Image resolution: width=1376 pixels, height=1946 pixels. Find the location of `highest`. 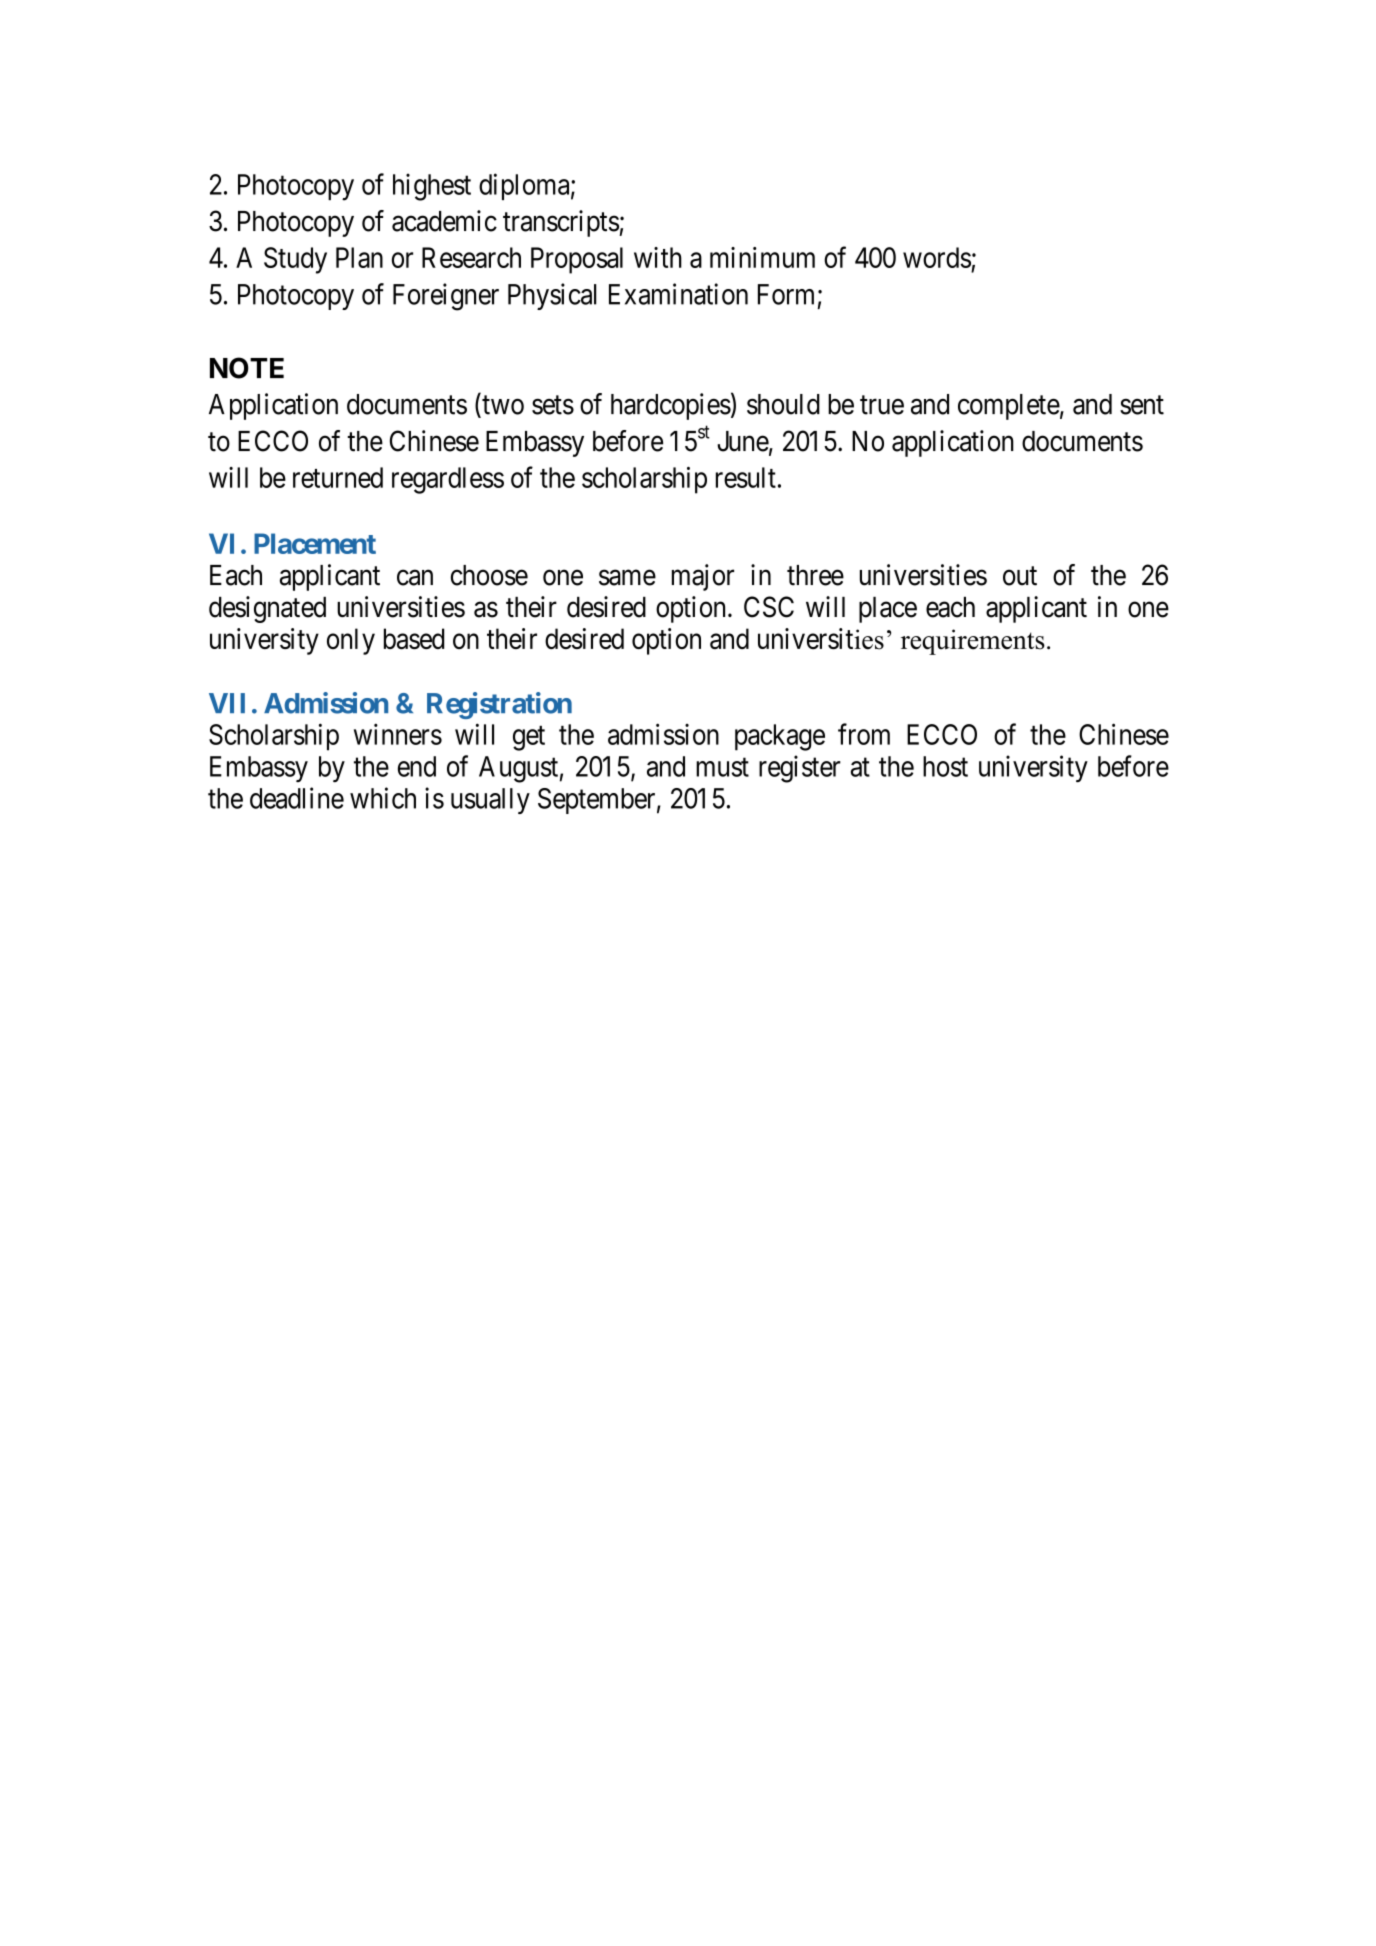

highest is located at coordinates (432, 187).
